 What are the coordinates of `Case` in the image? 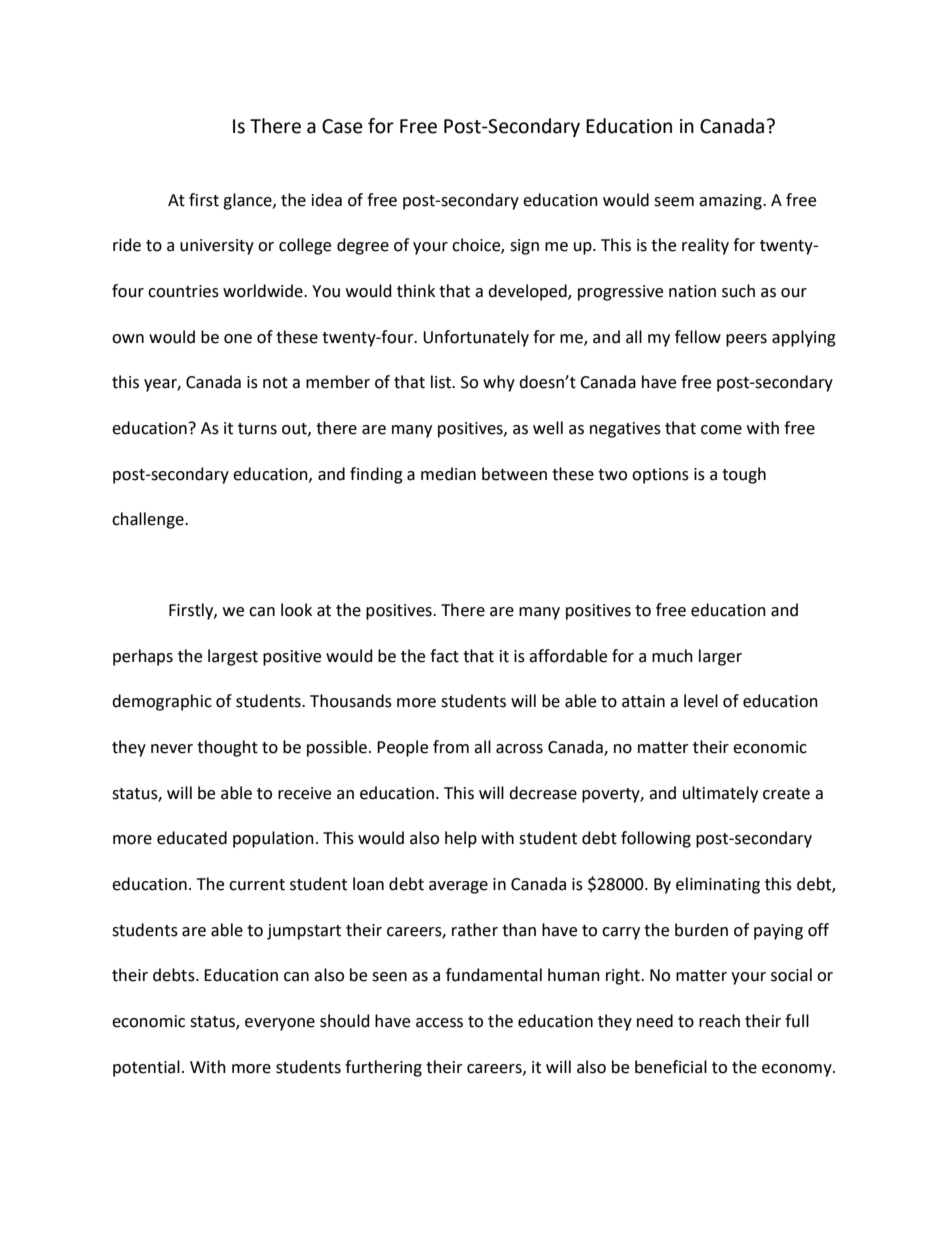 It's located at (342, 126).
